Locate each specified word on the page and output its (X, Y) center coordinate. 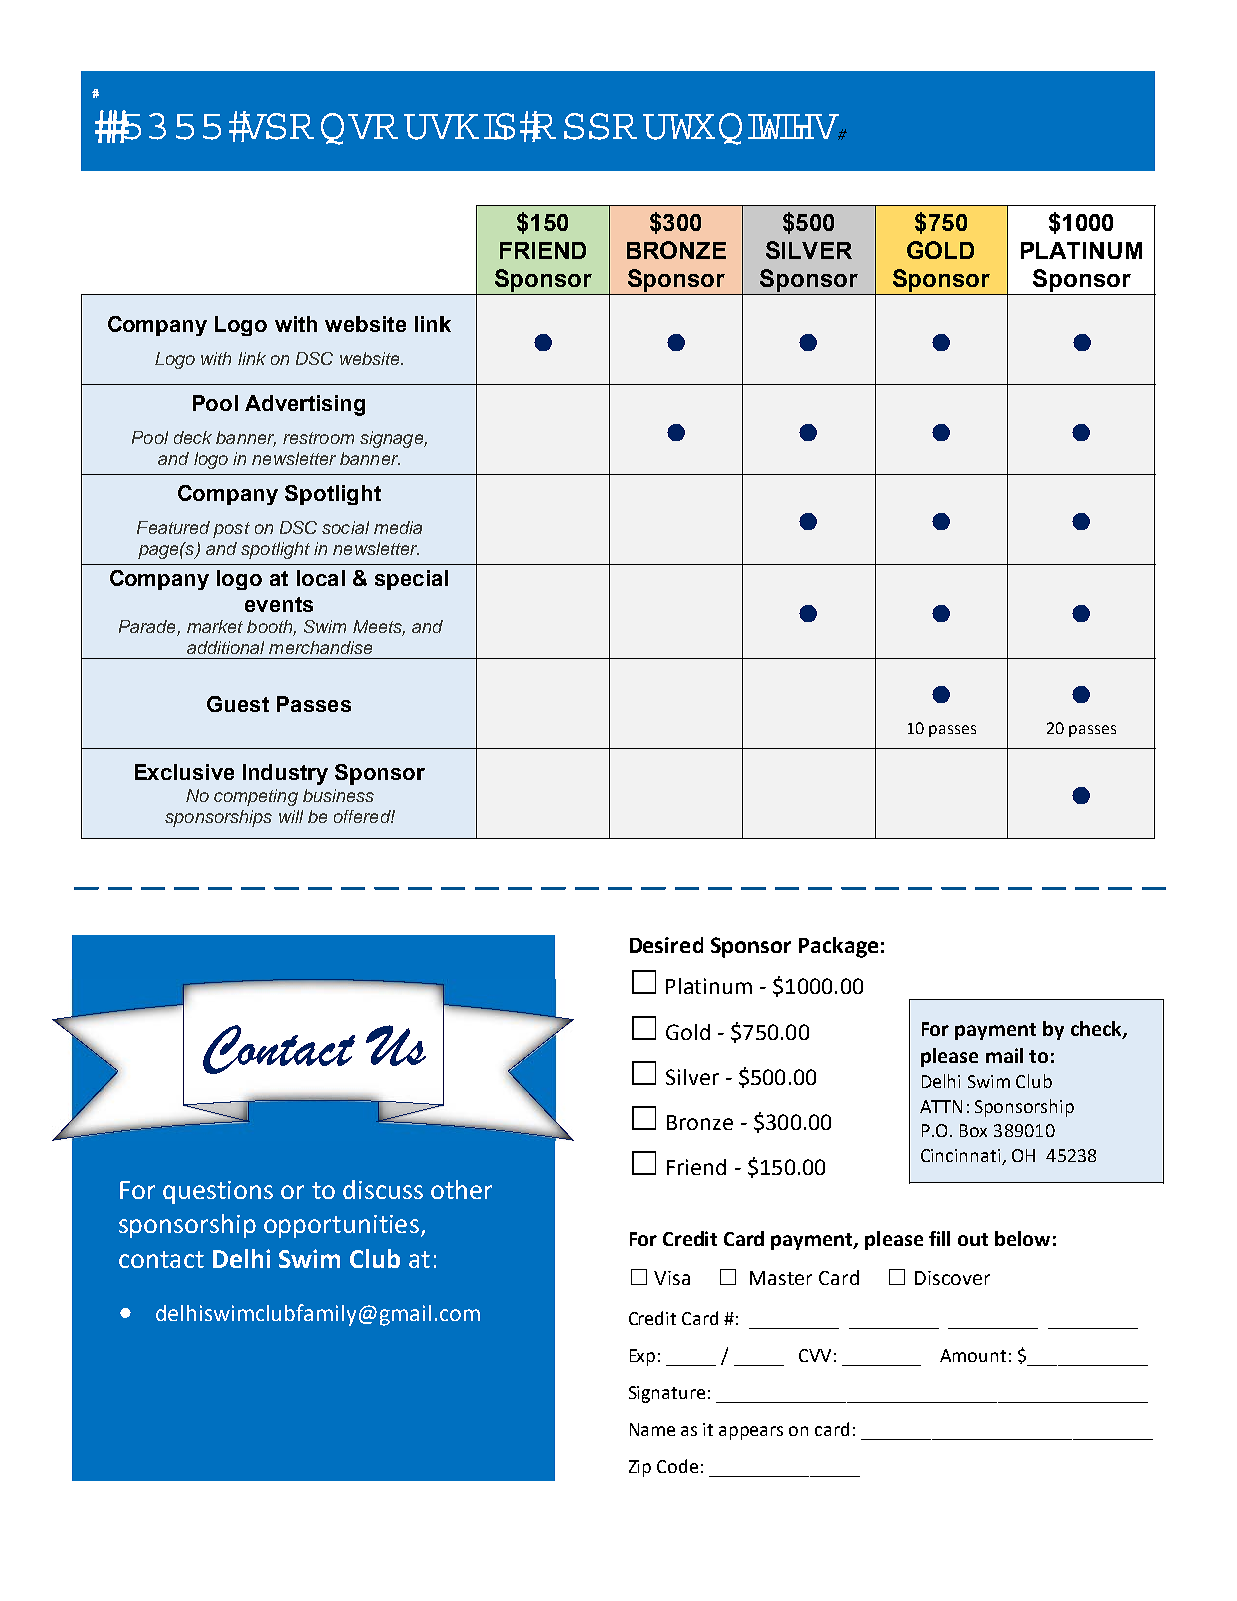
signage (392, 439)
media (398, 527)
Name (652, 1429)
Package (838, 947)
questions (218, 1192)
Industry (285, 774)
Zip (640, 1468)
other (461, 1189)
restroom (318, 438)
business (338, 795)
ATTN (941, 1106)
